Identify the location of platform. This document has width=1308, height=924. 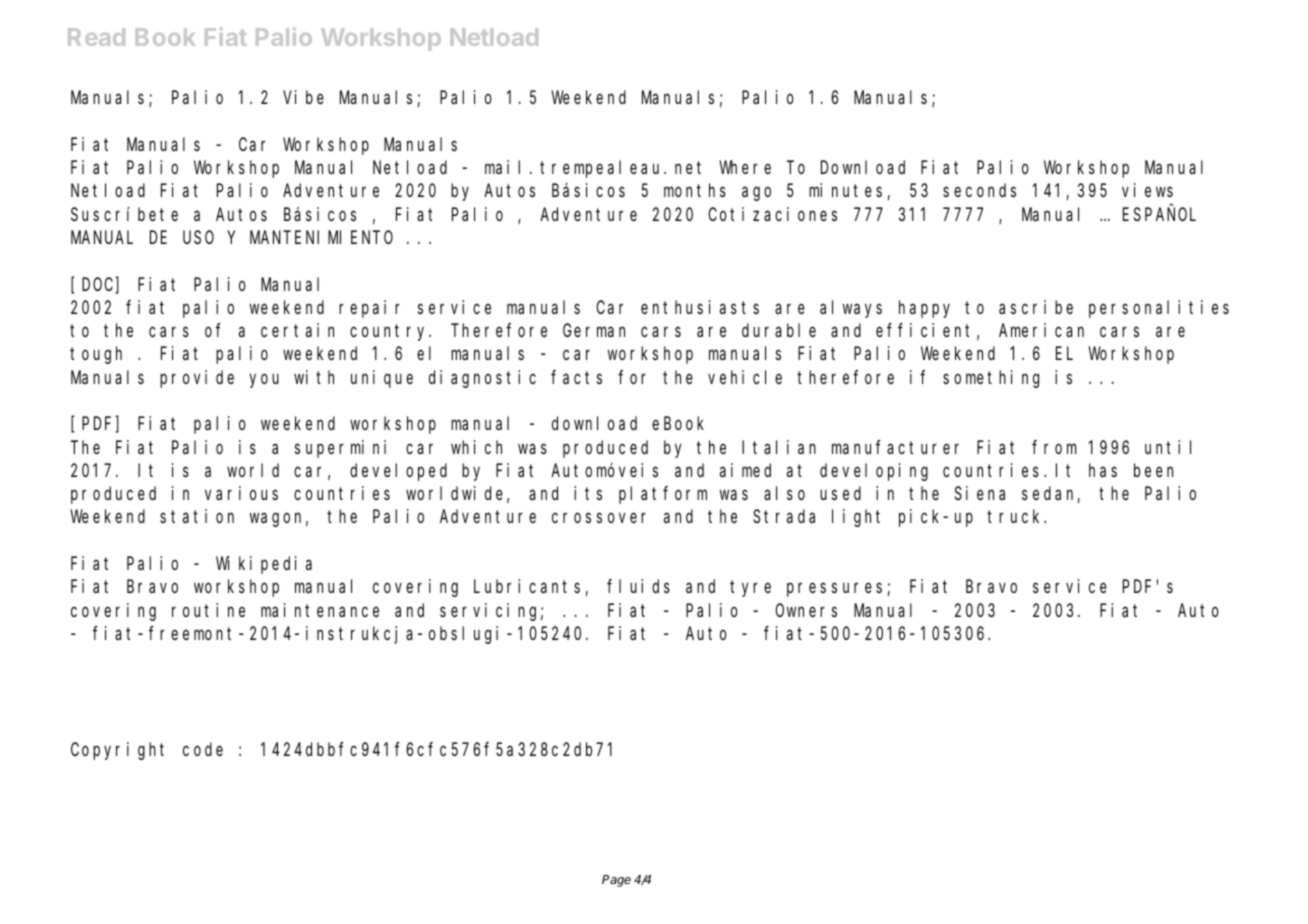
(663, 495).
